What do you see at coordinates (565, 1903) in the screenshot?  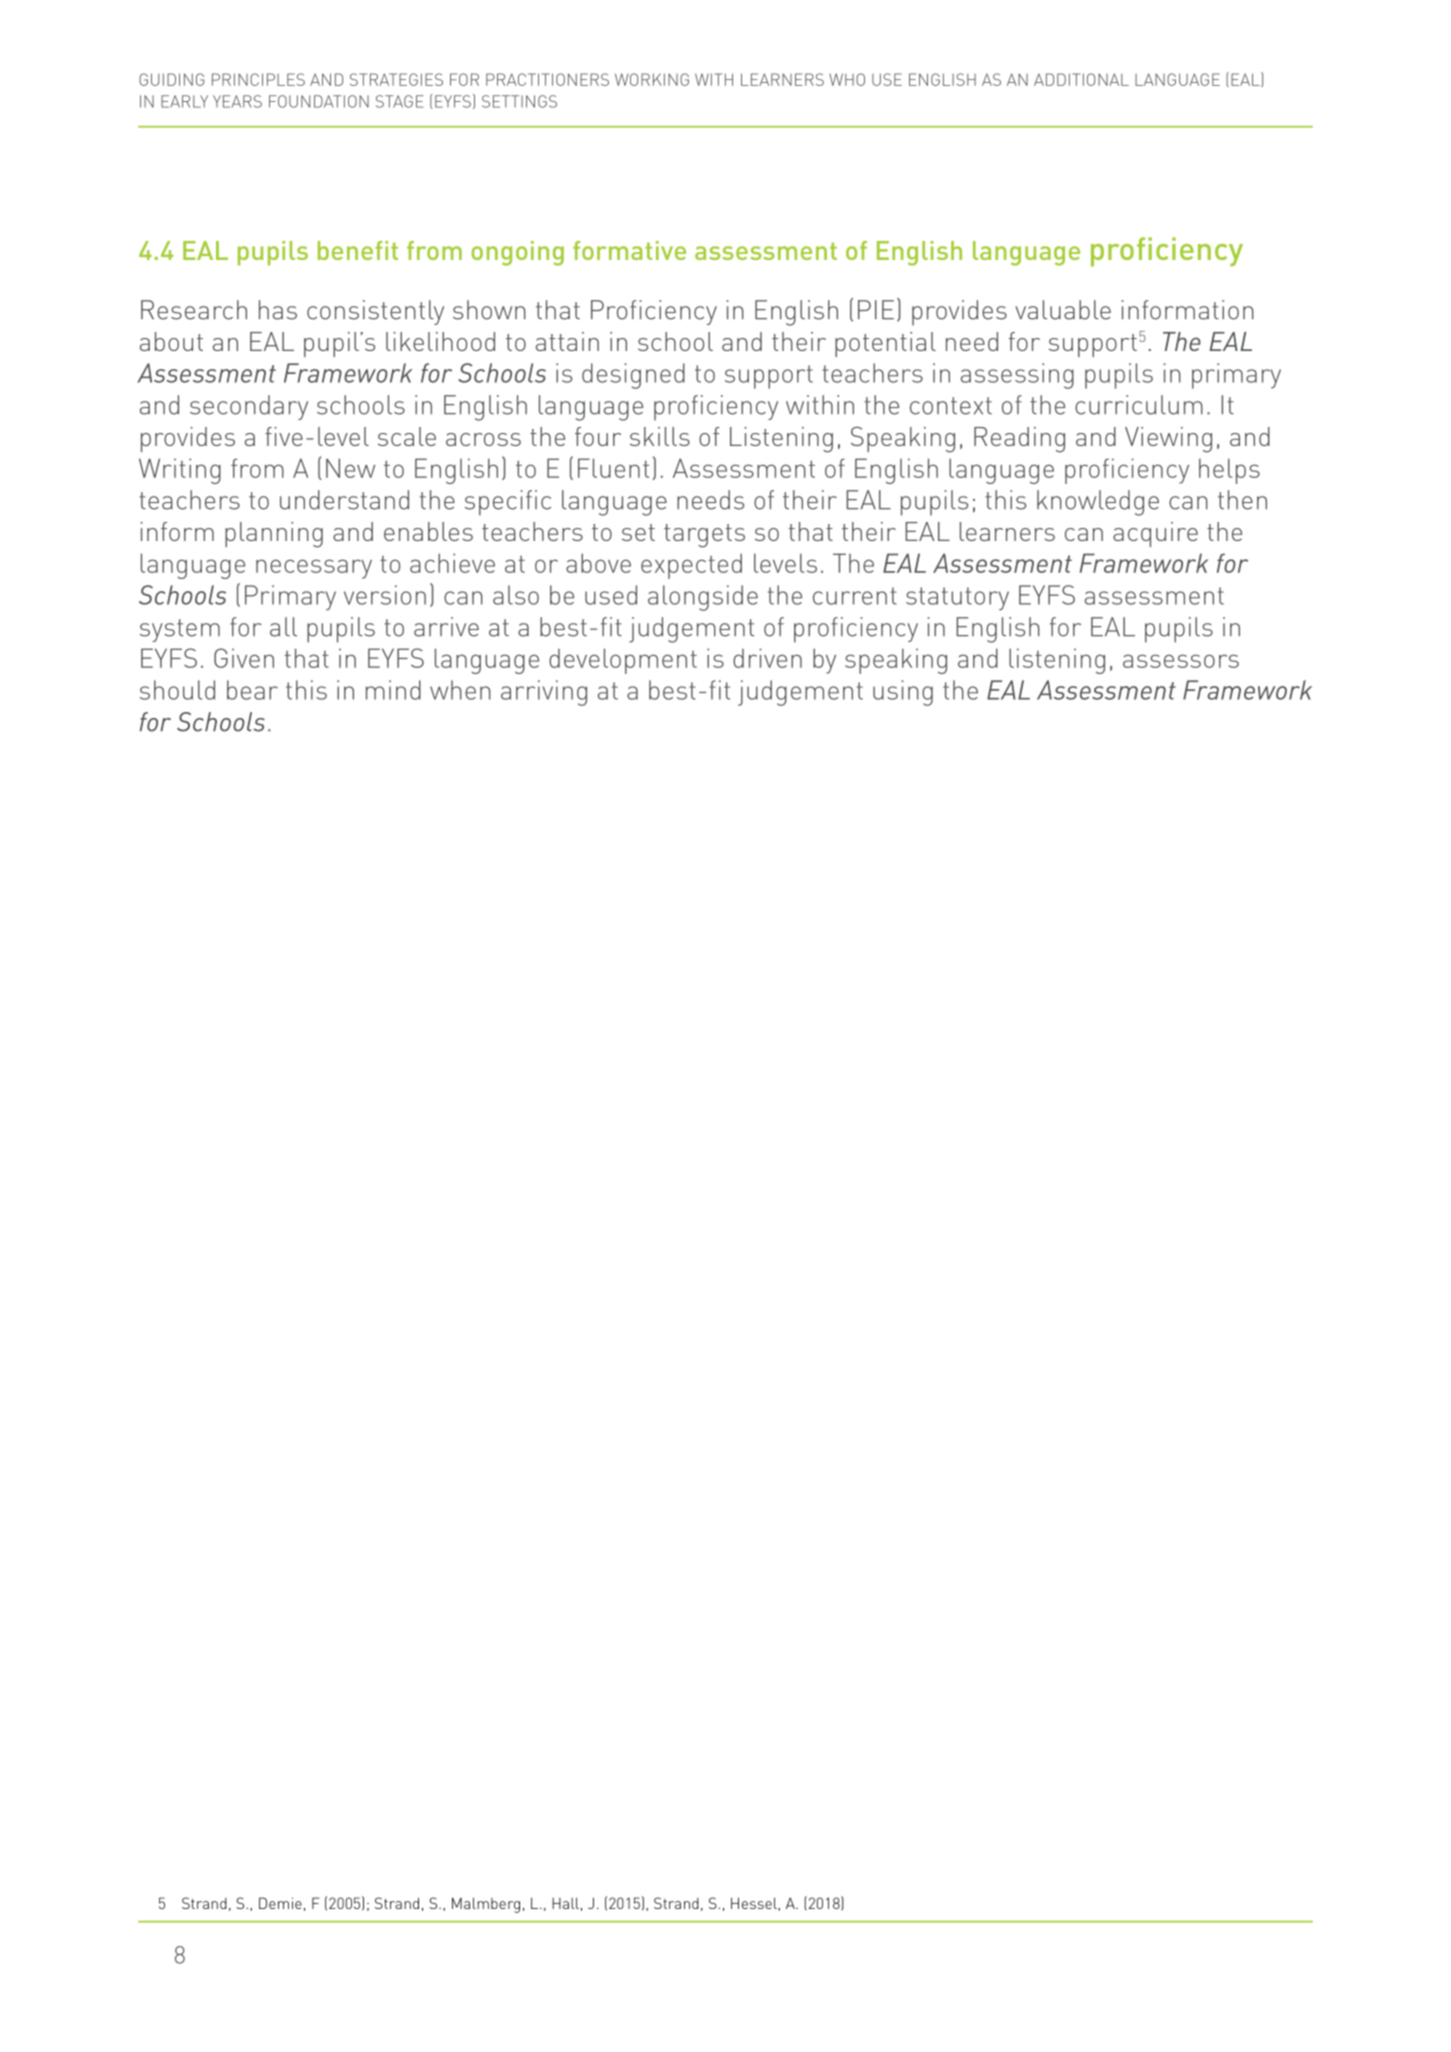 I see `Hall` at bounding box center [565, 1903].
